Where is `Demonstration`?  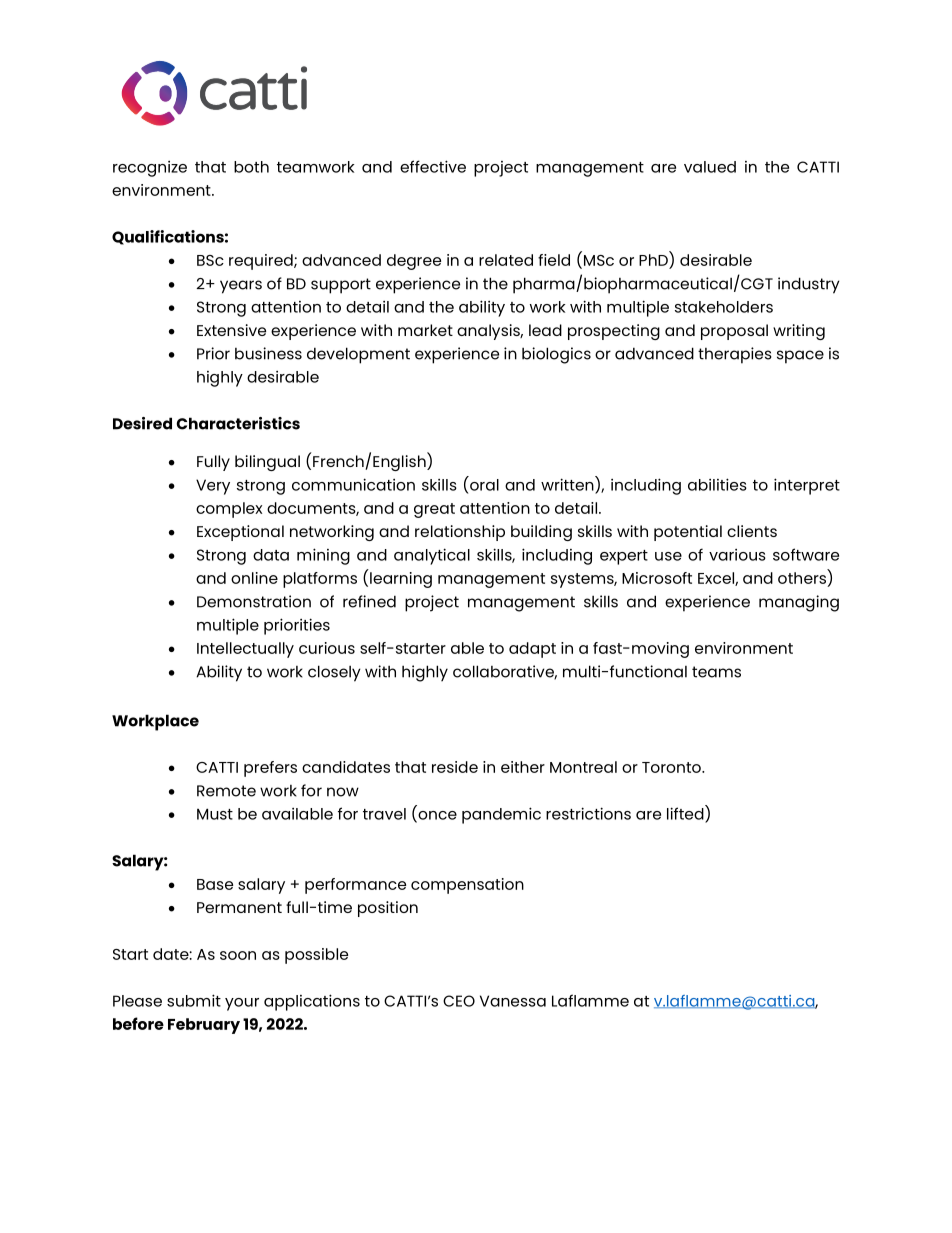 Demonstration is located at coordinates (254, 601).
